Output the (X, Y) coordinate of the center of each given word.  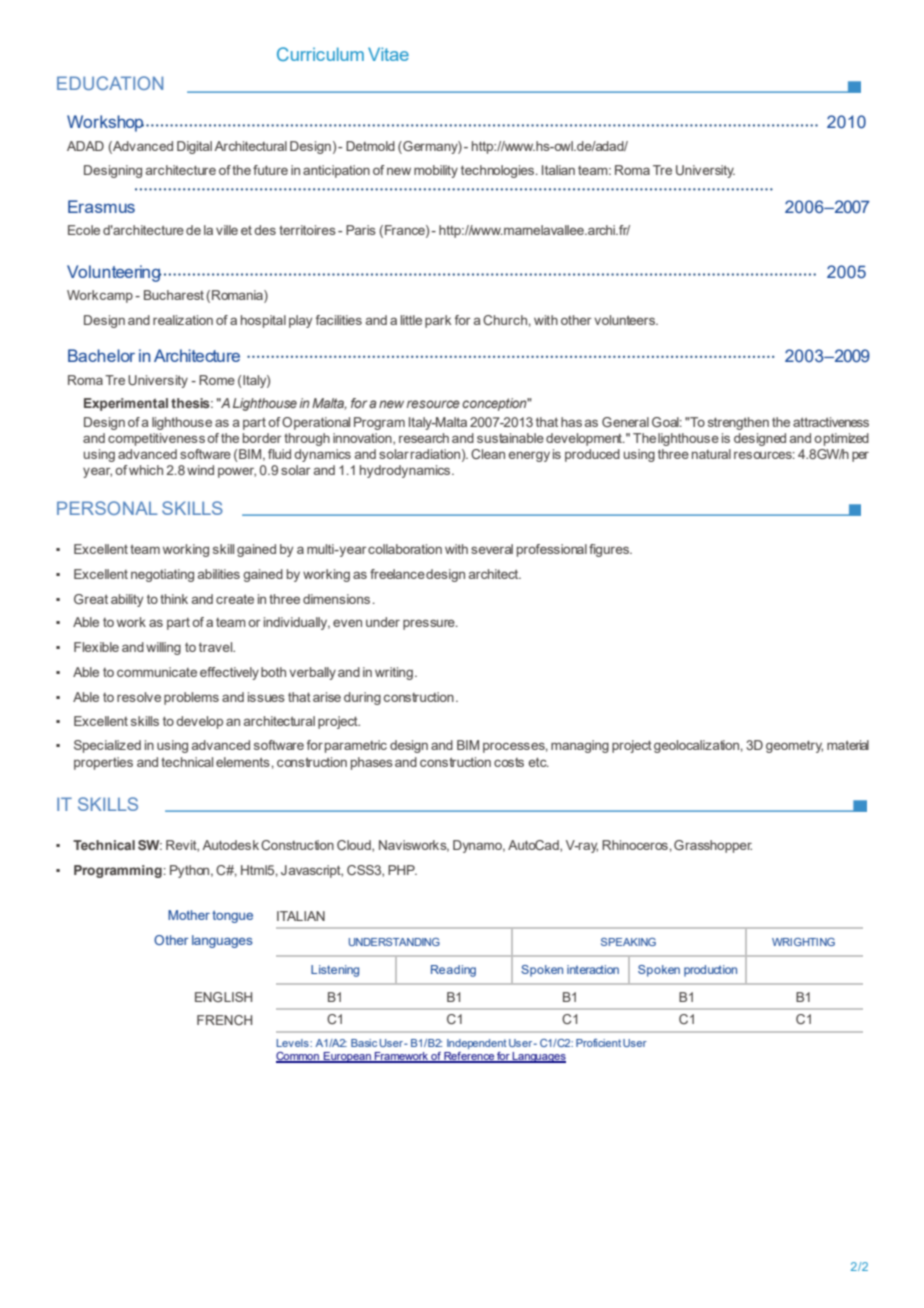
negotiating (162, 575)
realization (183, 320)
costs (509, 762)
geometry (794, 746)
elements (243, 762)
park (438, 321)
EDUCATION (110, 83)
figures (610, 550)
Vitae (388, 54)
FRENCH (224, 1020)
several (492, 549)
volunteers (626, 320)
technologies (499, 171)
